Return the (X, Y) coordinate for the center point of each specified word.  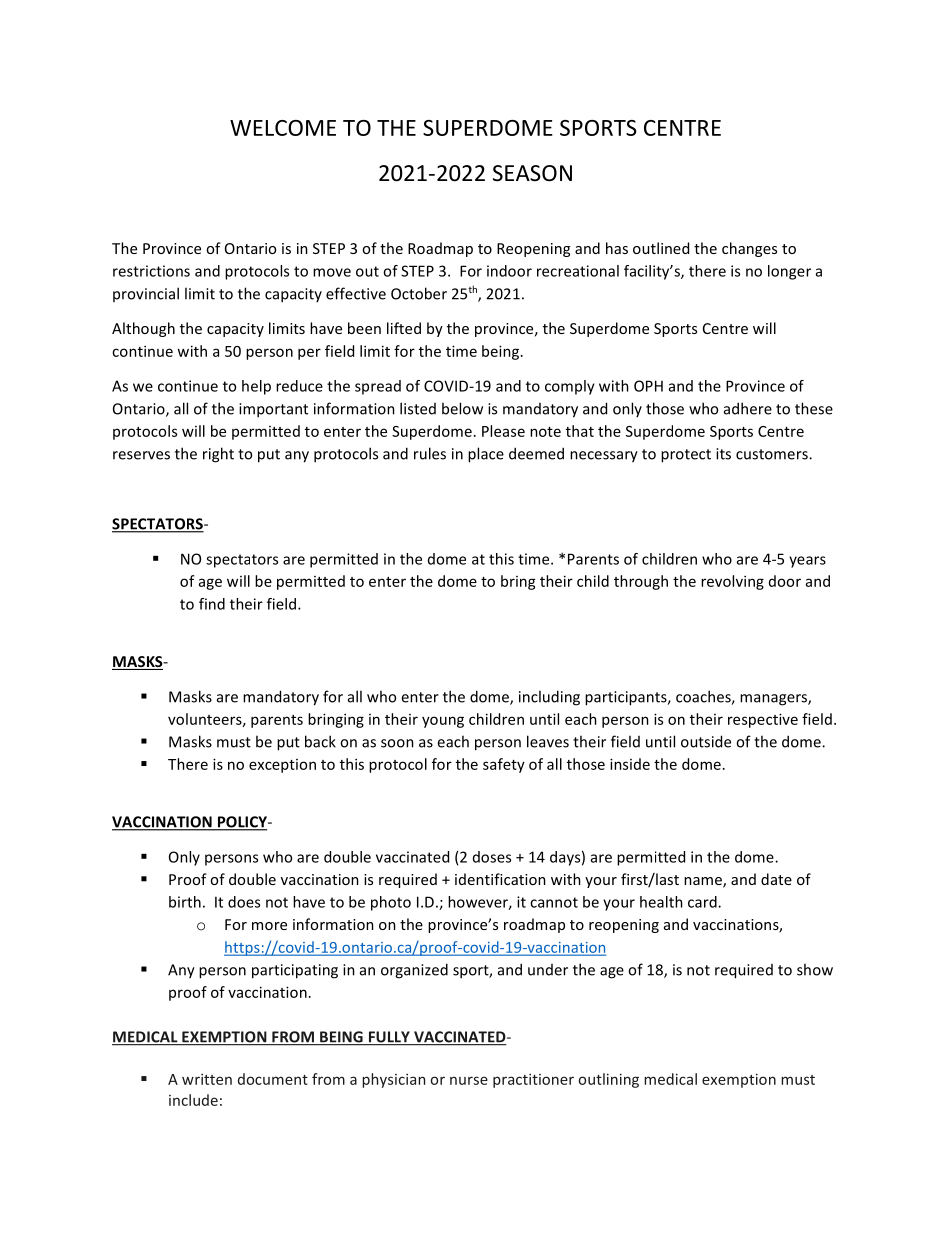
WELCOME (283, 128)
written (207, 1079)
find (212, 604)
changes (749, 249)
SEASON (532, 173)
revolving (732, 582)
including (549, 698)
